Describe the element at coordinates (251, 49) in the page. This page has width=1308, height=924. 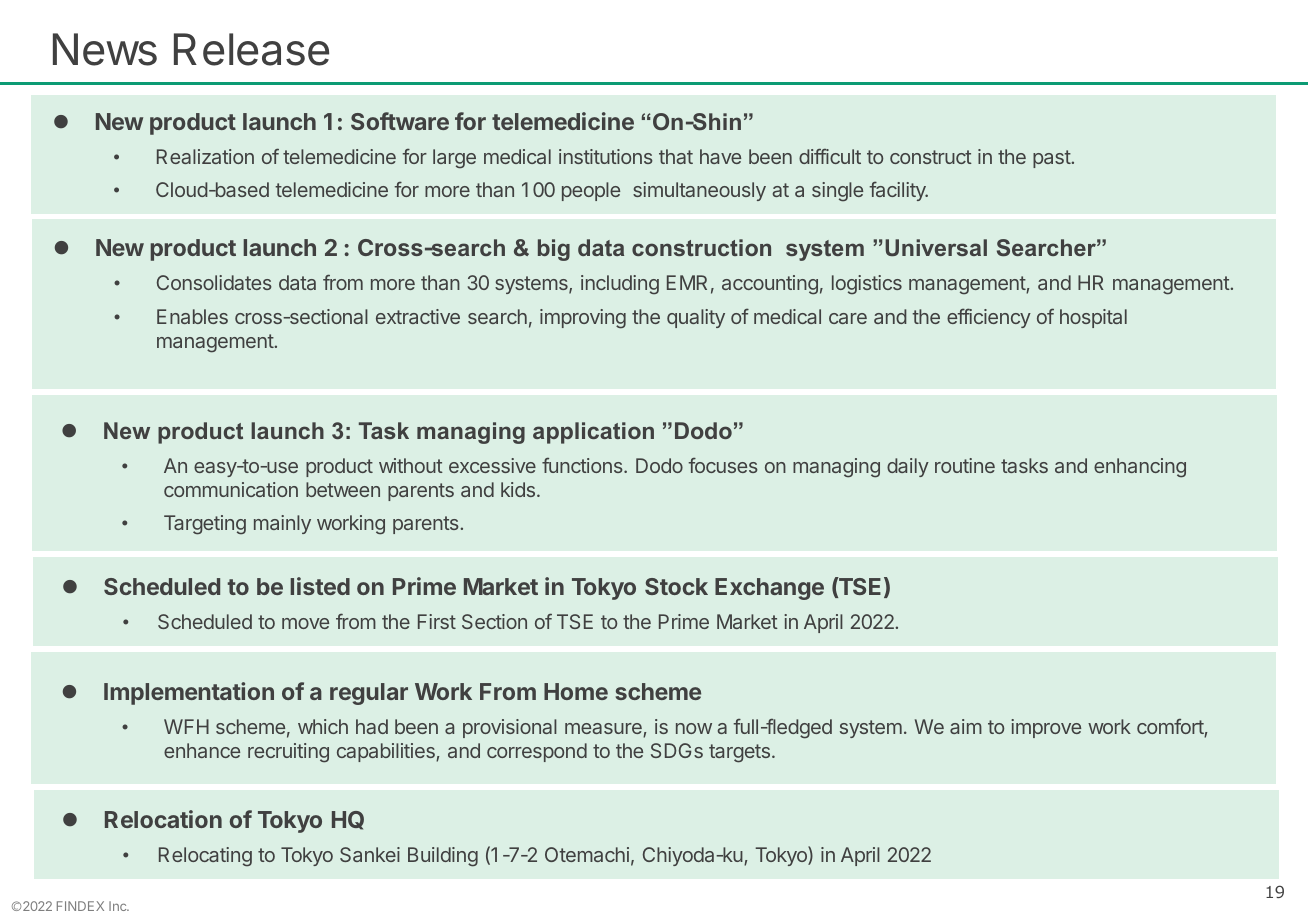
I see `Release` at that location.
